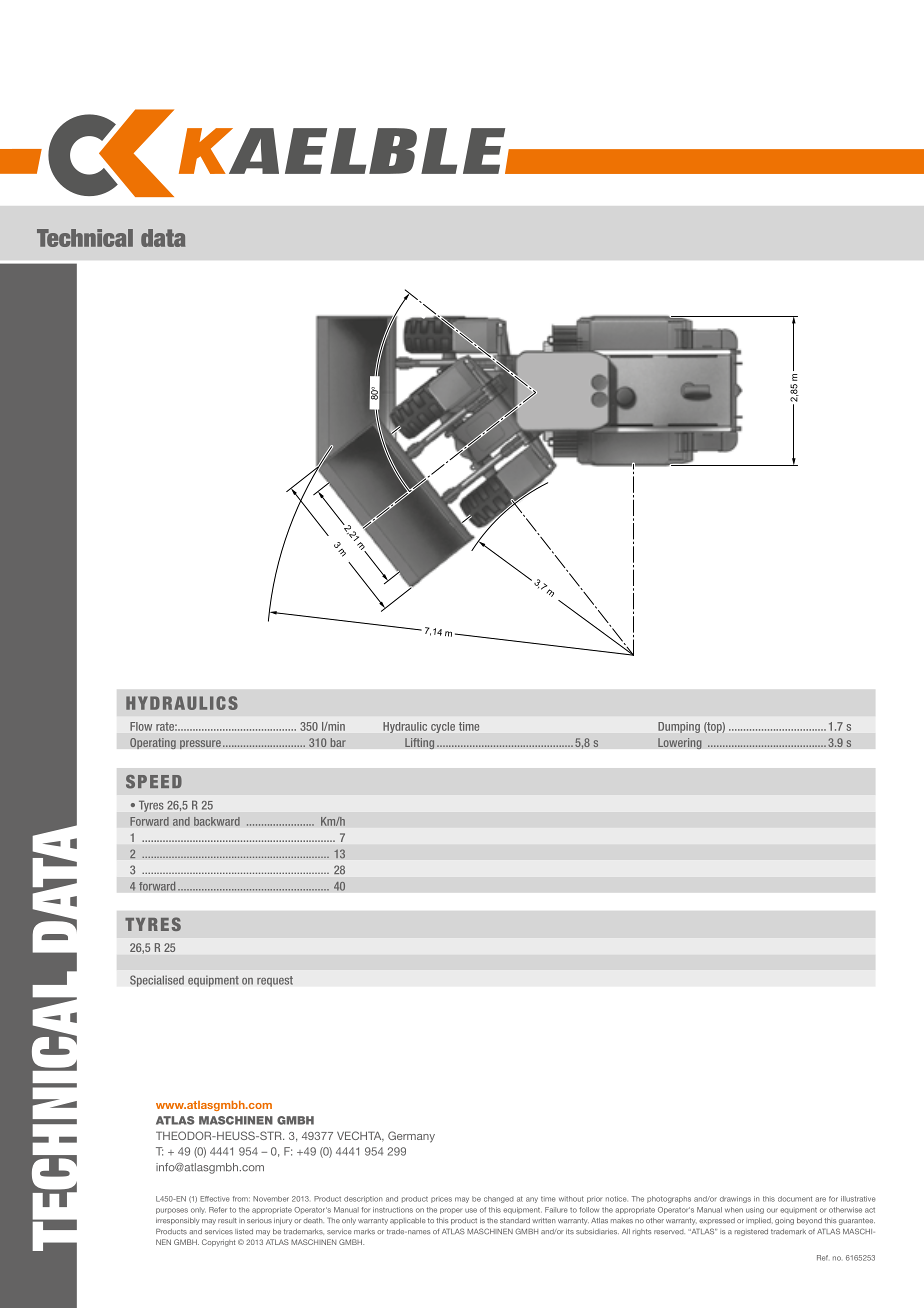 The image size is (924, 1308). Describe the element at coordinates (227, 1221) in the page. I see `result` at that location.
